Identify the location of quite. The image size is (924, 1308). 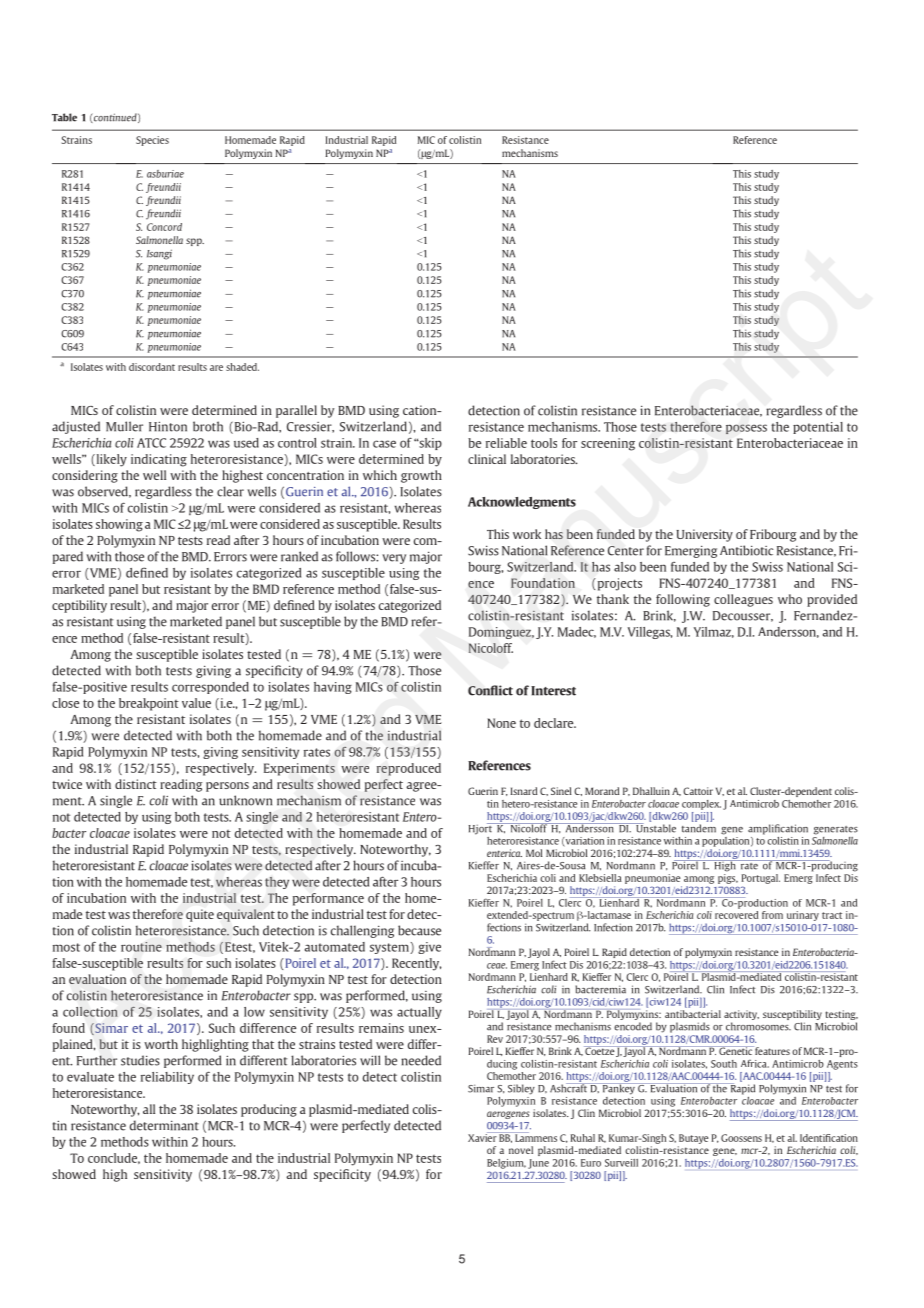
(200, 915).
